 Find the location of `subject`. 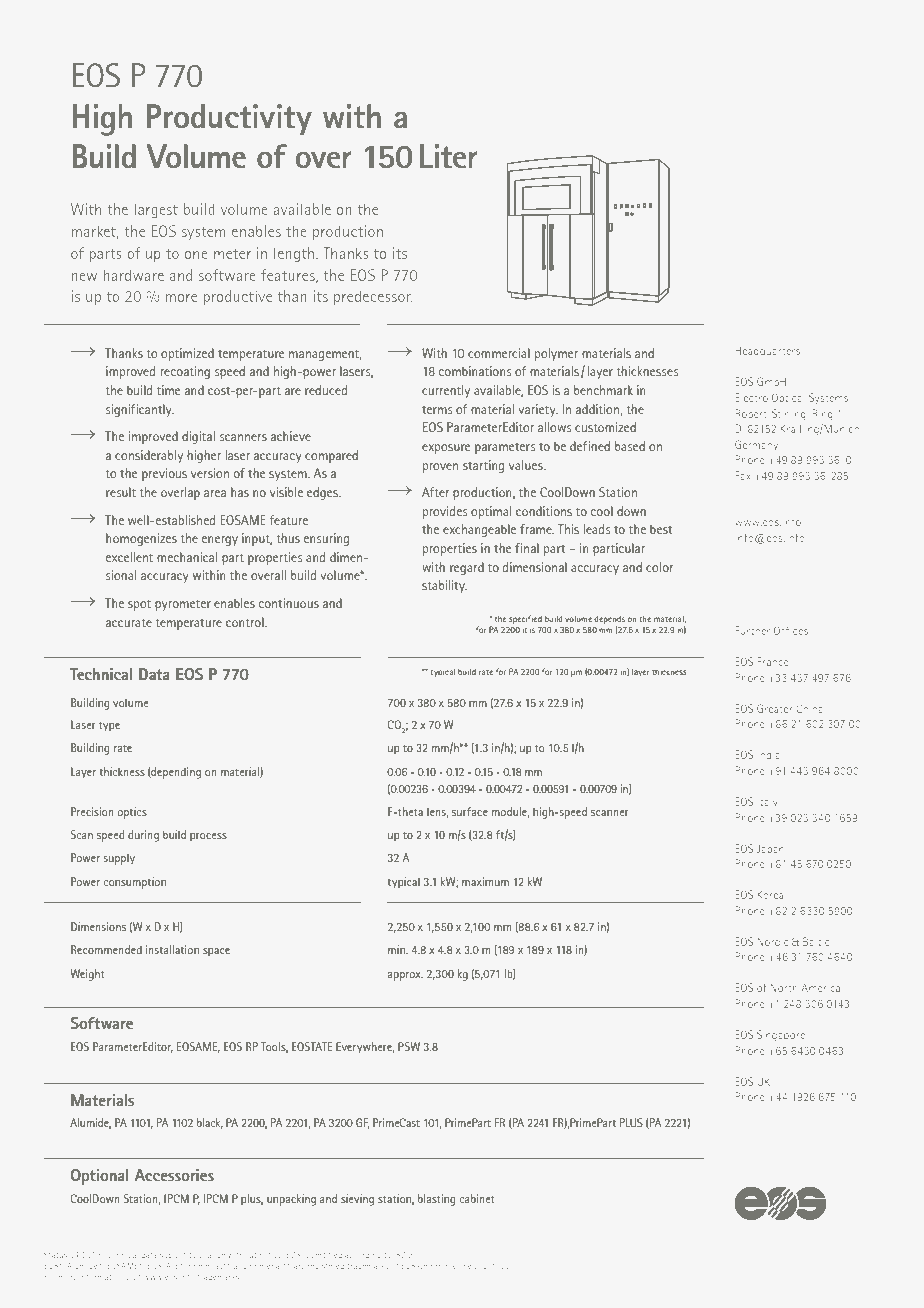

subject is located at coordinates (173, 1256).
